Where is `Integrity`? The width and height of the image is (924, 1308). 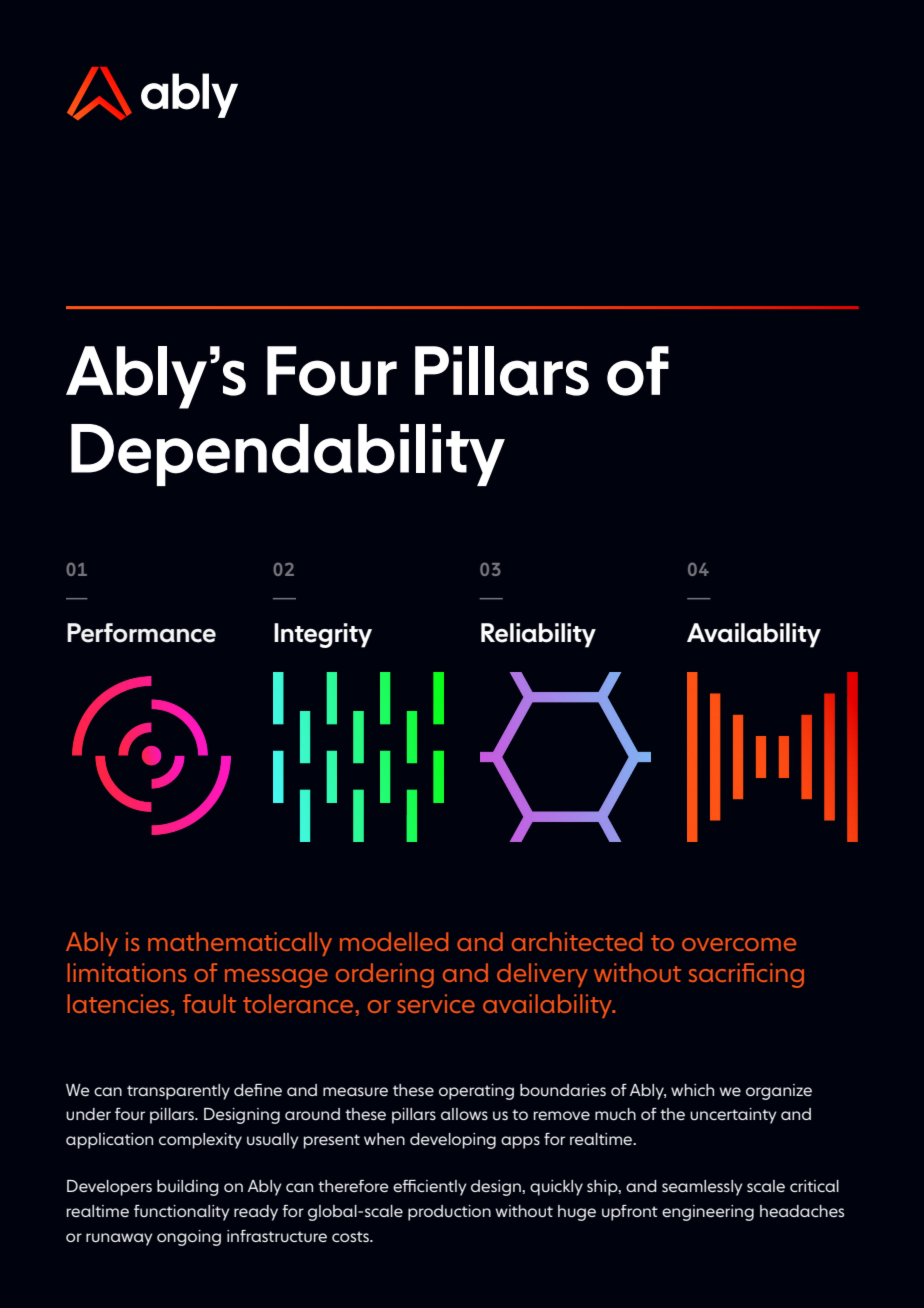
Integrity is located at coordinates (323, 635).
